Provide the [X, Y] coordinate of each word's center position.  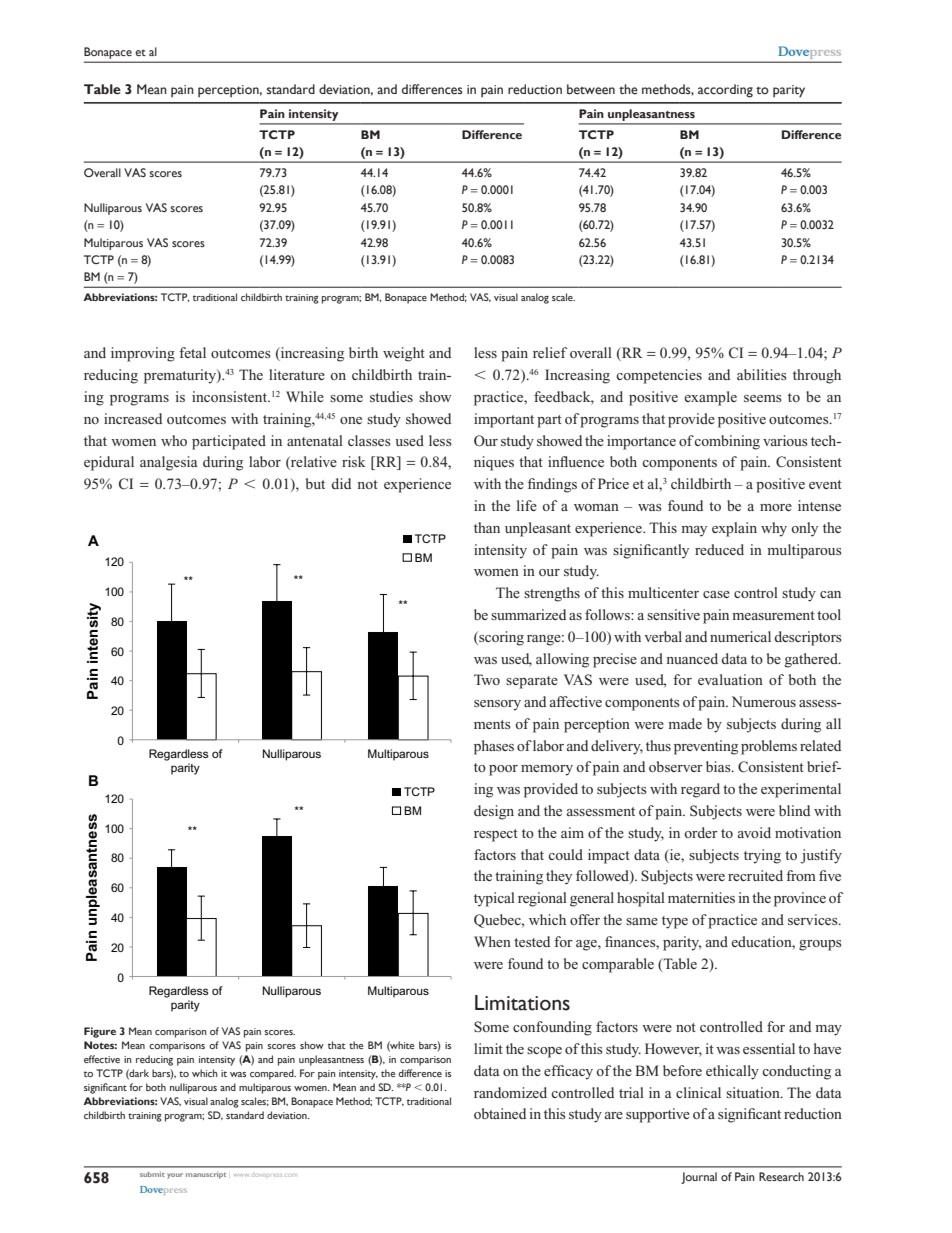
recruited [755, 875]
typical [494, 899]
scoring [500, 638]
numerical [740, 636]
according [725, 91]
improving [143, 354]
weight [404, 354]
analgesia [169, 463]
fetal [192, 352]
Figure [100, 1032]
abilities [762, 374]
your [175, 1176]
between [591, 89]
